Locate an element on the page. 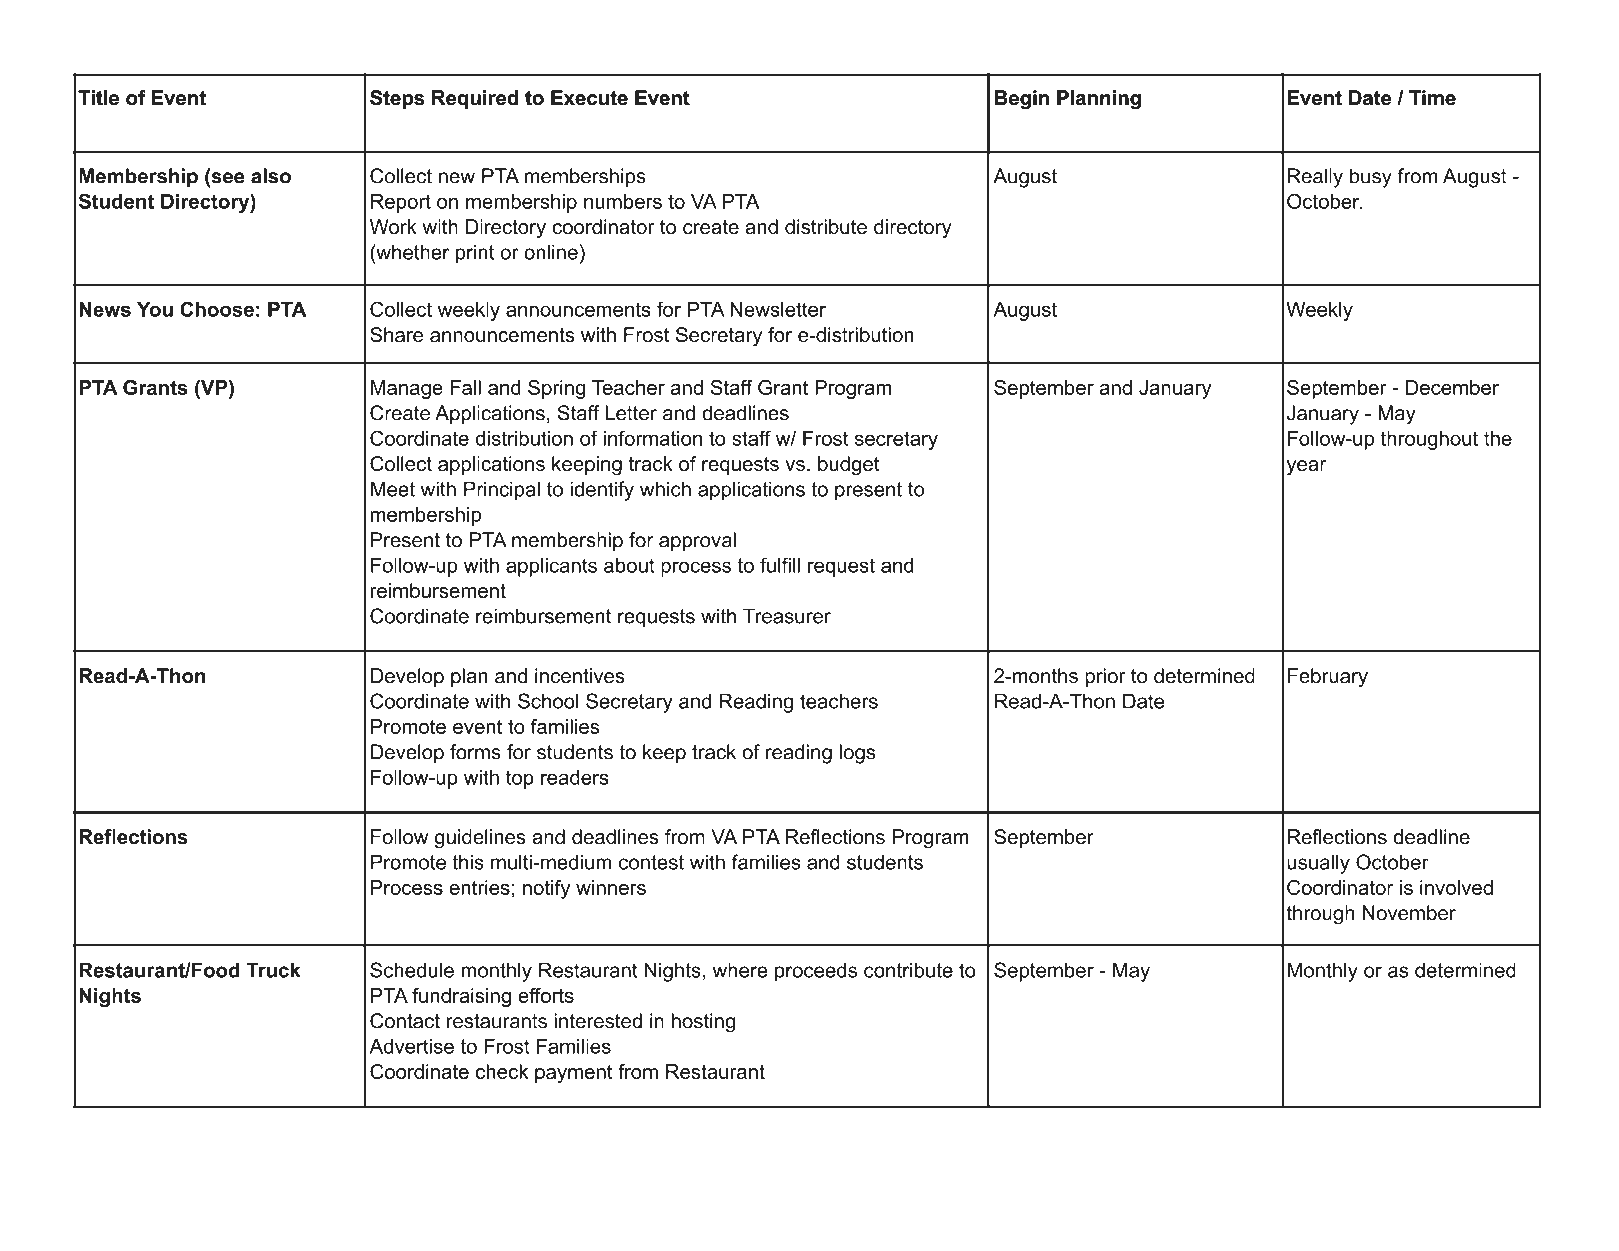 The width and height of the page is (1619, 1251). November is located at coordinates (1409, 913).
